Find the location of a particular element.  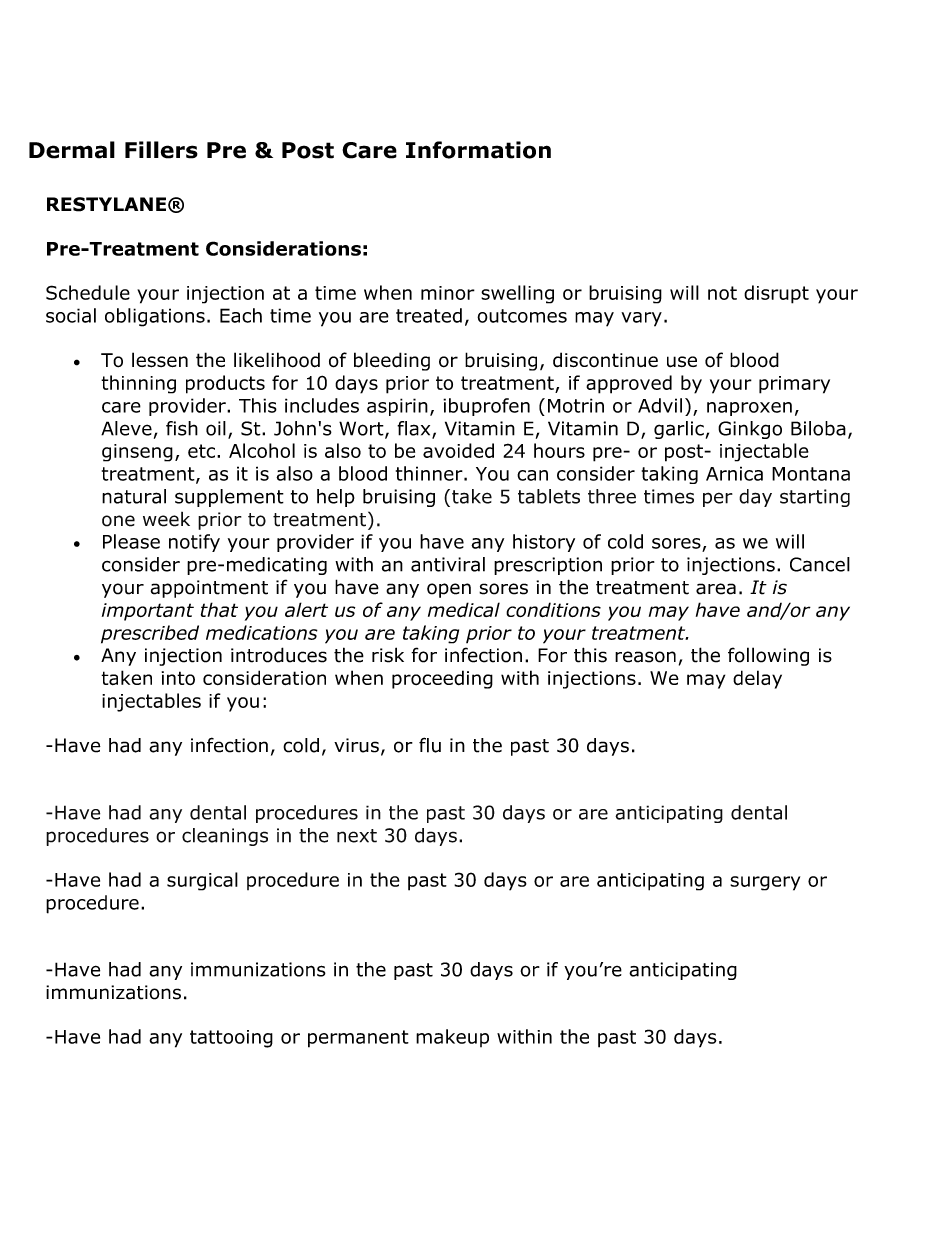

thinning is located at coordinates (138, 384).
